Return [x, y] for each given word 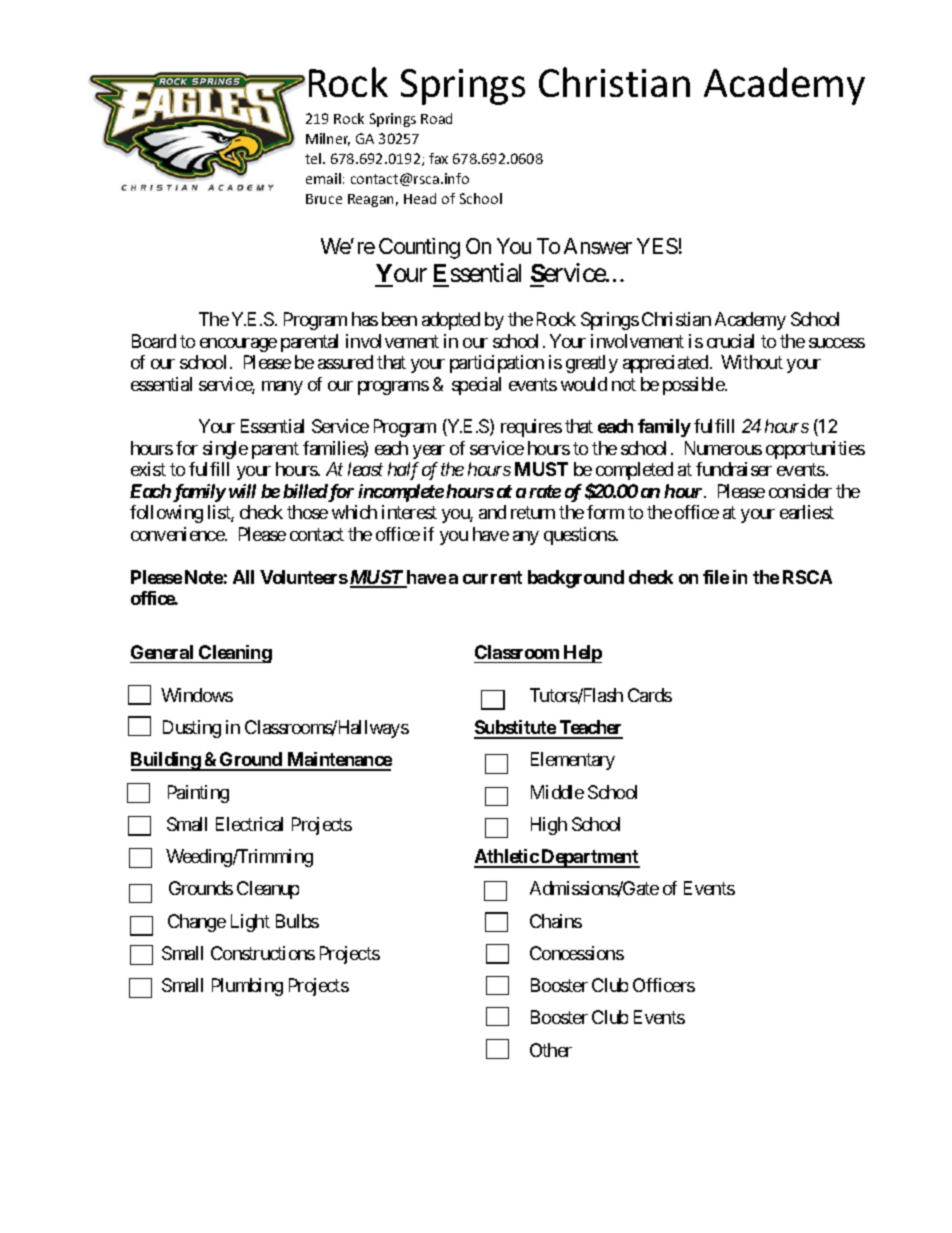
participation [497, 364]
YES [657, 246]
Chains [556, 921]
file [716, 577]
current [492, 577]
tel [314, 158]
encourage [238, 345]
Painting [198, 794]
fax [438, 158]
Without [752, 362]
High [549, 826]
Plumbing [247, 987]
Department [590, 858]
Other [551, 1050]
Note [204, 577]
